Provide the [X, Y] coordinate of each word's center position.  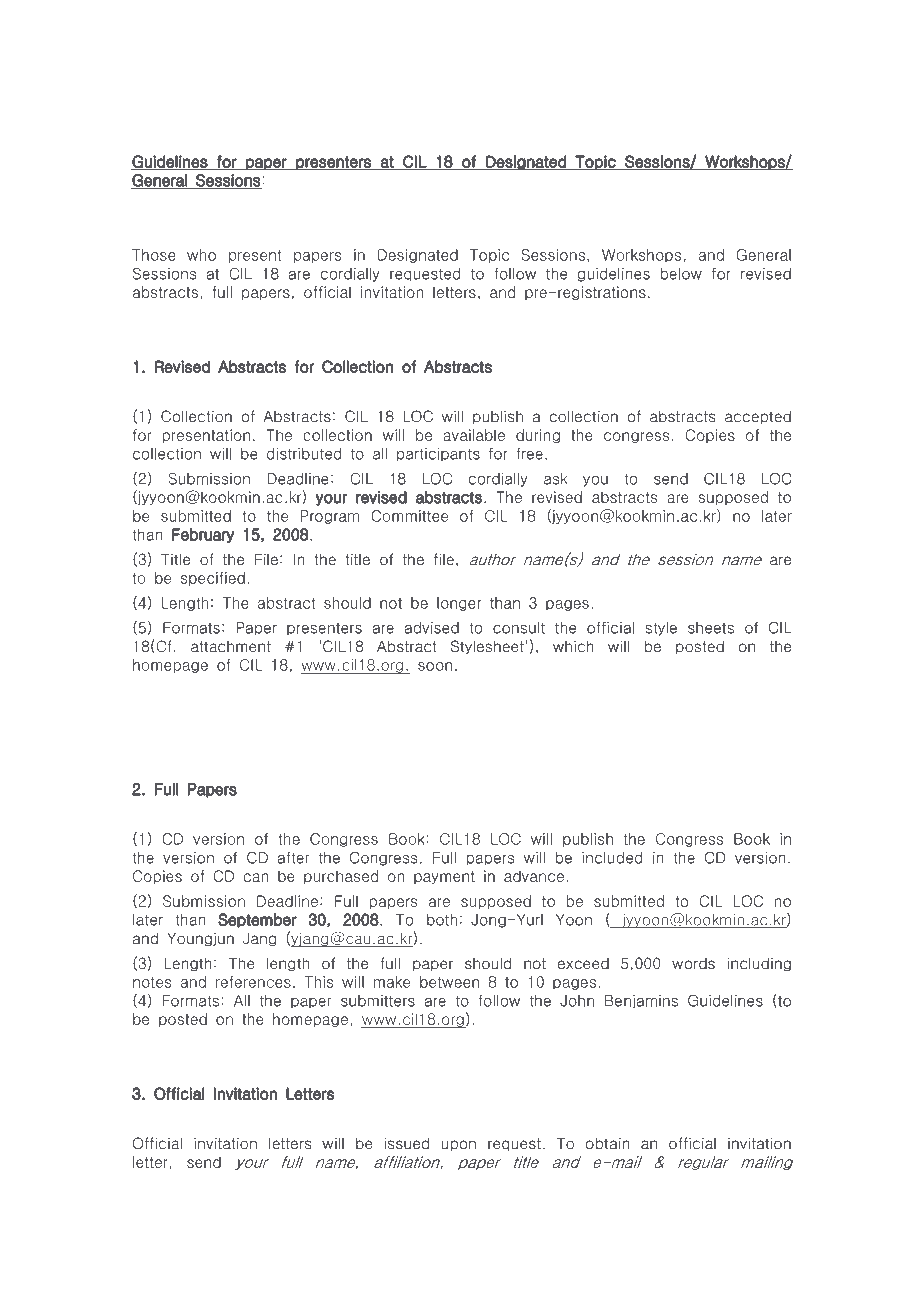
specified [213, 579]
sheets [711, 628]
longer [459, 604]
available [474, 435]
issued [406, 1143]
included [612, 858]
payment [444, 877]
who [201, 255]
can [256, 877]
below [681, 274]
